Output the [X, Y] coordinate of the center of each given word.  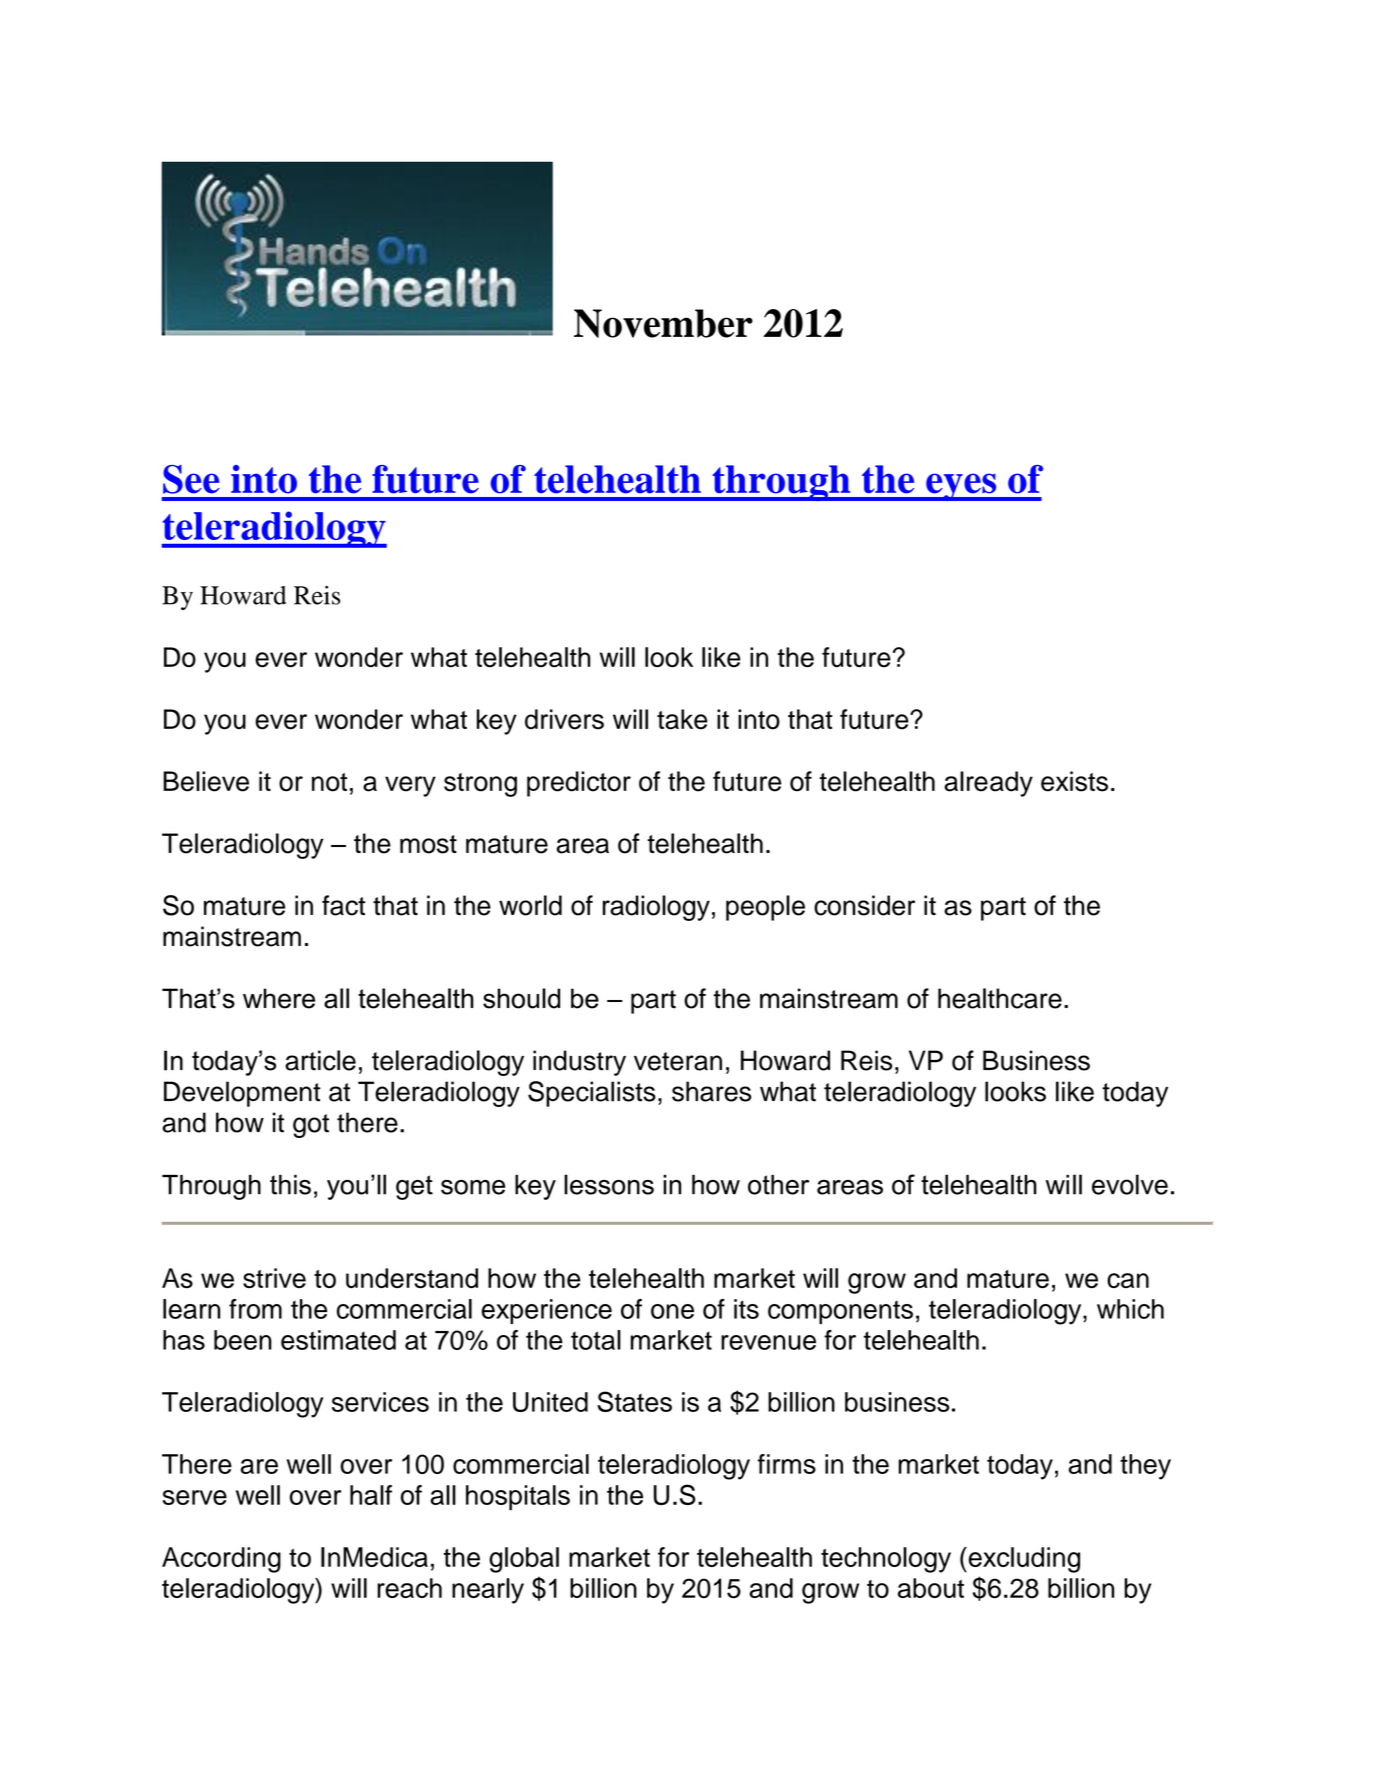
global [524, 1560]
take [682, 719]
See [191, 479]
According [221, 1560]
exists [1074, 781]
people [765, 908]
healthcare [1000, 998]
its [746, 1309]
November [663, 323]
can [1128, 1280]
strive [274, 1278]
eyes [961, 487]
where [279, 998]
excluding [1023, 1560]
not [329, 782]
